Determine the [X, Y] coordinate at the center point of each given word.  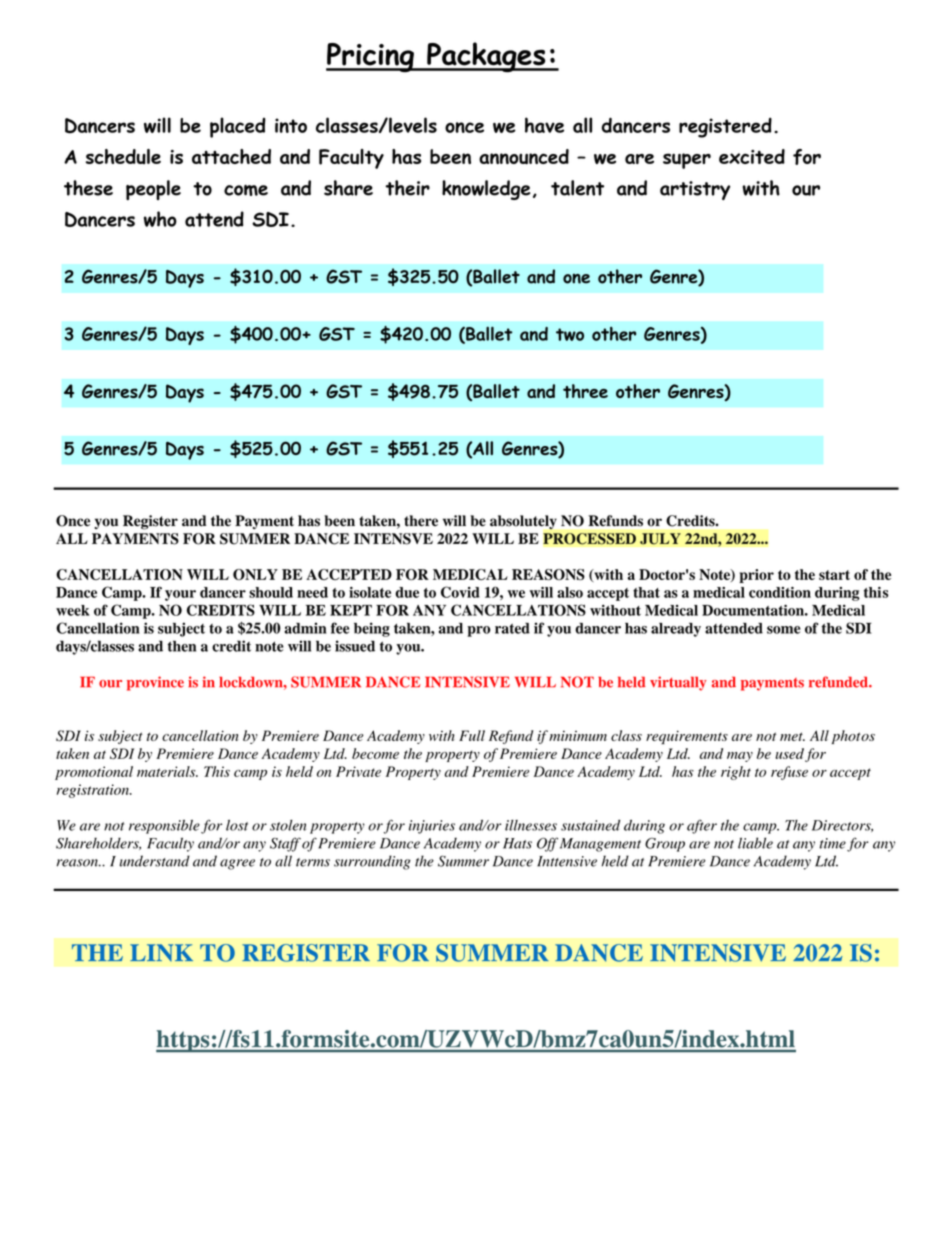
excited [752, 156]
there [421, 521]
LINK [161, 952]
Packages [486, 57]
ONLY [255, 574]
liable [755, 843]
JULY [660, 539]
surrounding [372, 862]
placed [238, 127]
